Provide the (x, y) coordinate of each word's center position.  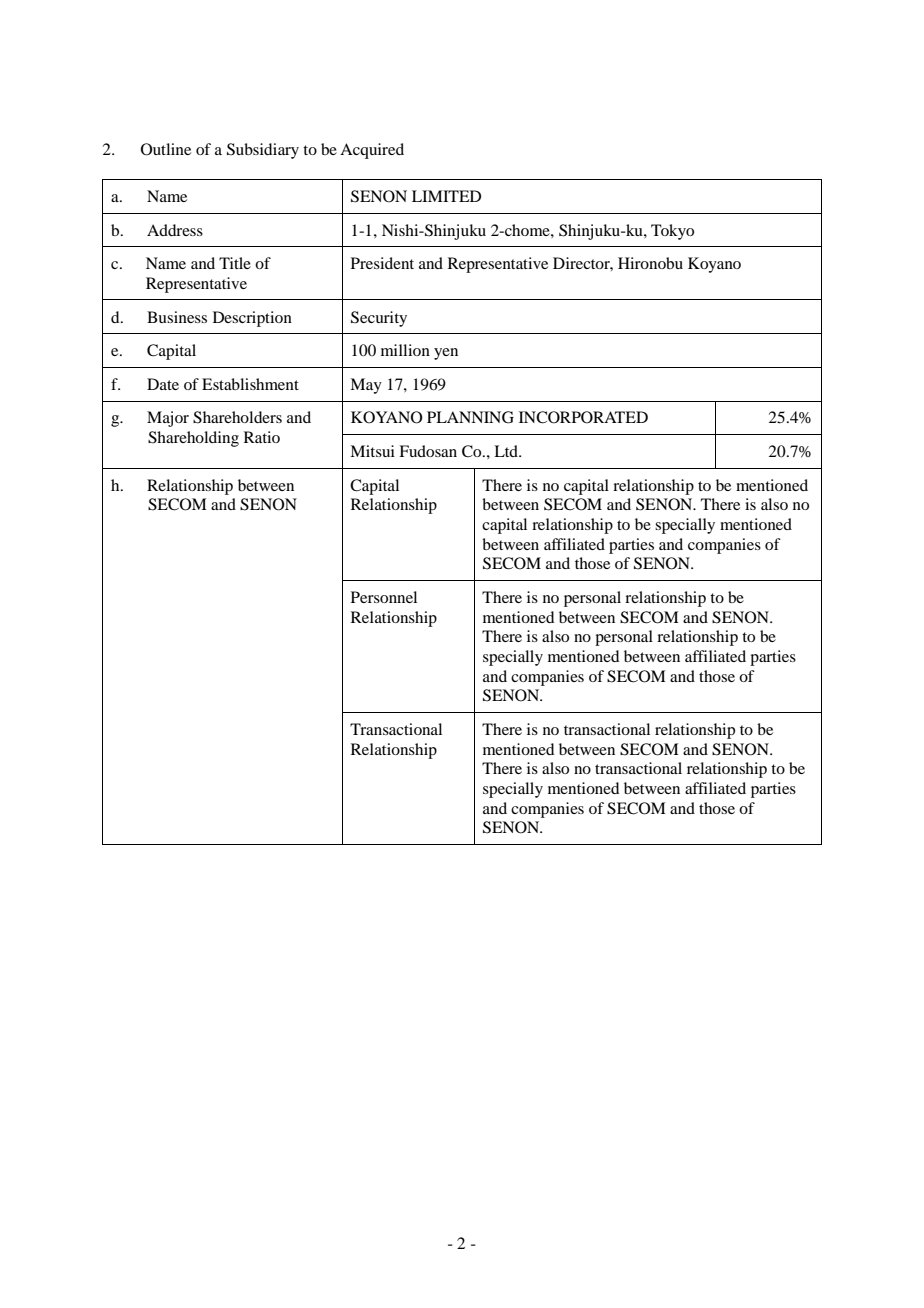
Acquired (372, 151)
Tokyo (672, 232)
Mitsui (372, 451)
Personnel (384, 597)
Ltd (507, 451)
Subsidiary (263, 151)
